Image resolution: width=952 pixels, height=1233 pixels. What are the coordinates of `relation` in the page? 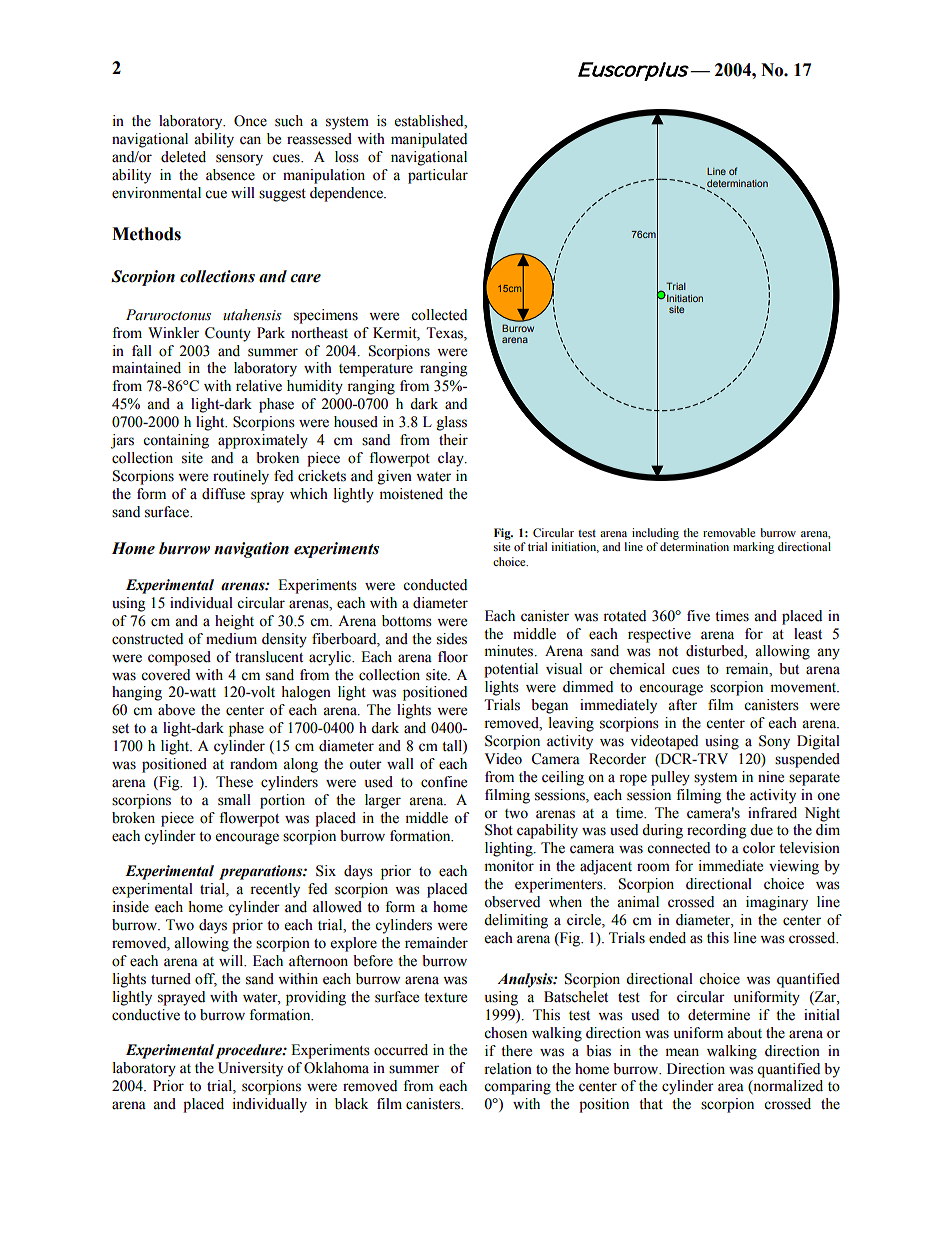 It's located at (508, 1069).
